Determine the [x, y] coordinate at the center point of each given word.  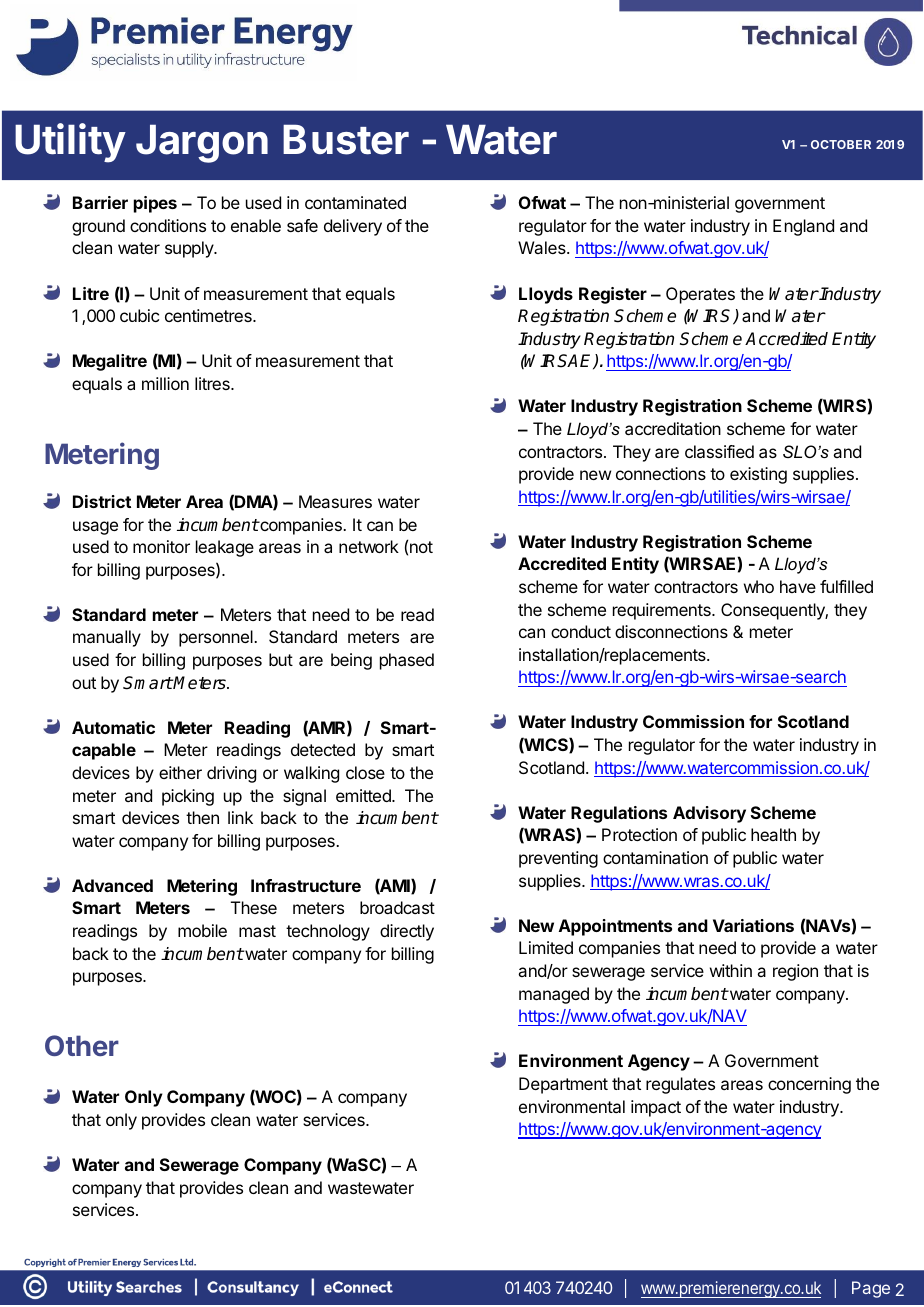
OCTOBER [841, 144]
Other [82, 1045]
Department [563, 1085]
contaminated [355, 202]
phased [407, 661]
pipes [155, 204]
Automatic [113, 727]
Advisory [709, 814]
